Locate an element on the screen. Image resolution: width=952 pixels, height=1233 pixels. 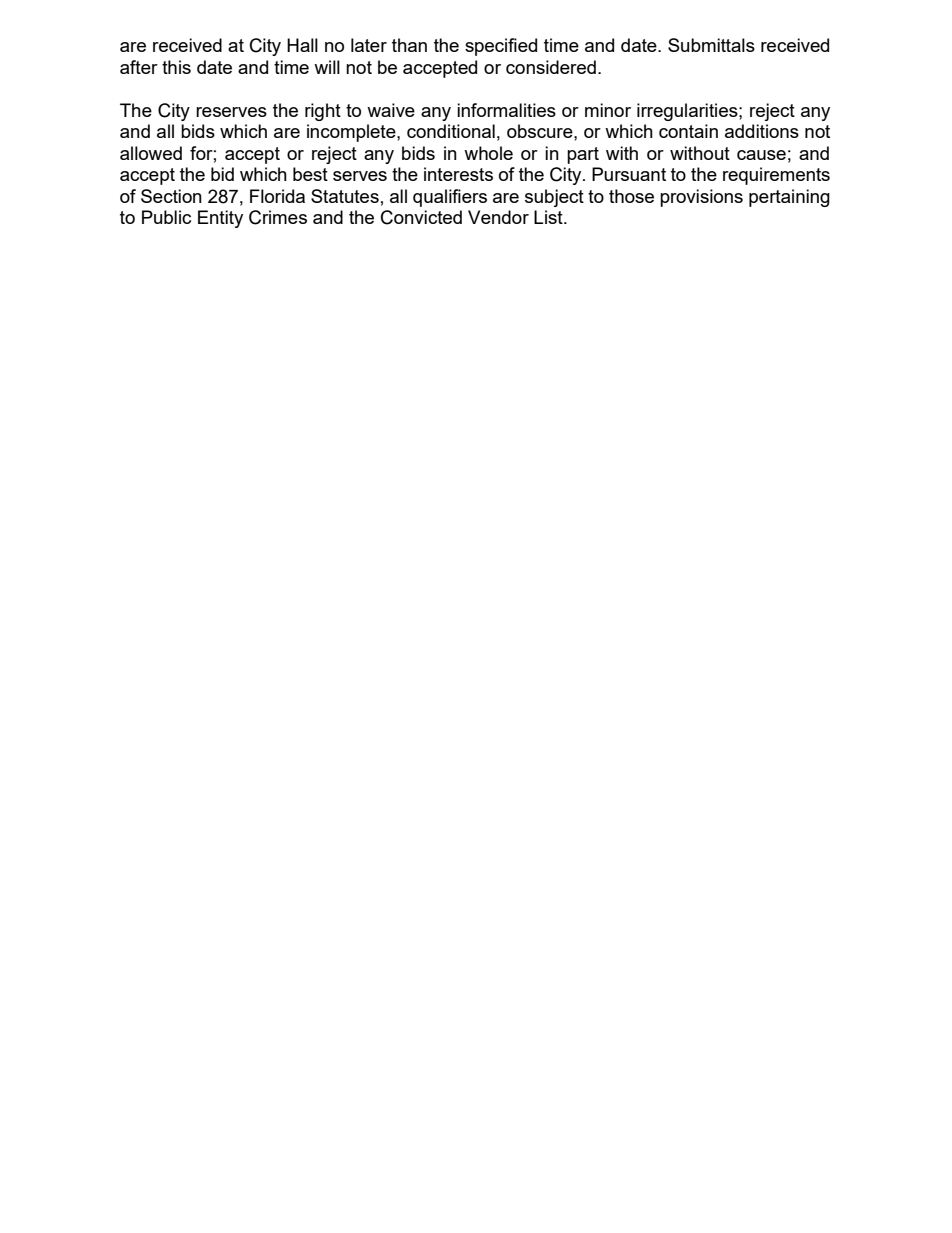
best is located at coordinates (310, 174).
